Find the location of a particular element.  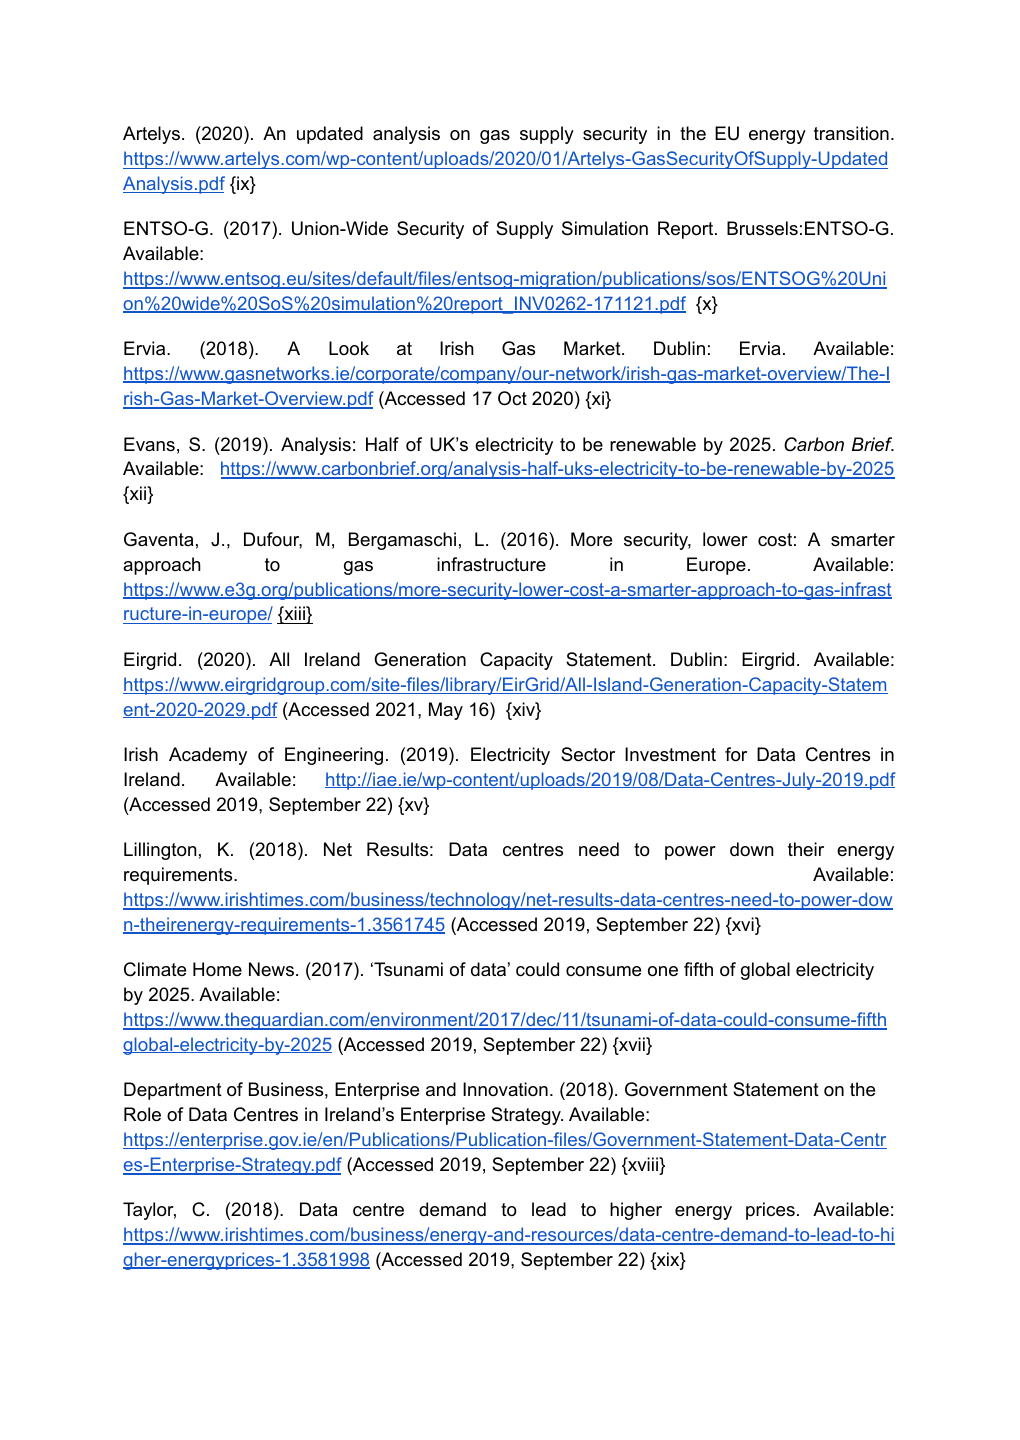

Sector is located at coordinates (588, 754).
